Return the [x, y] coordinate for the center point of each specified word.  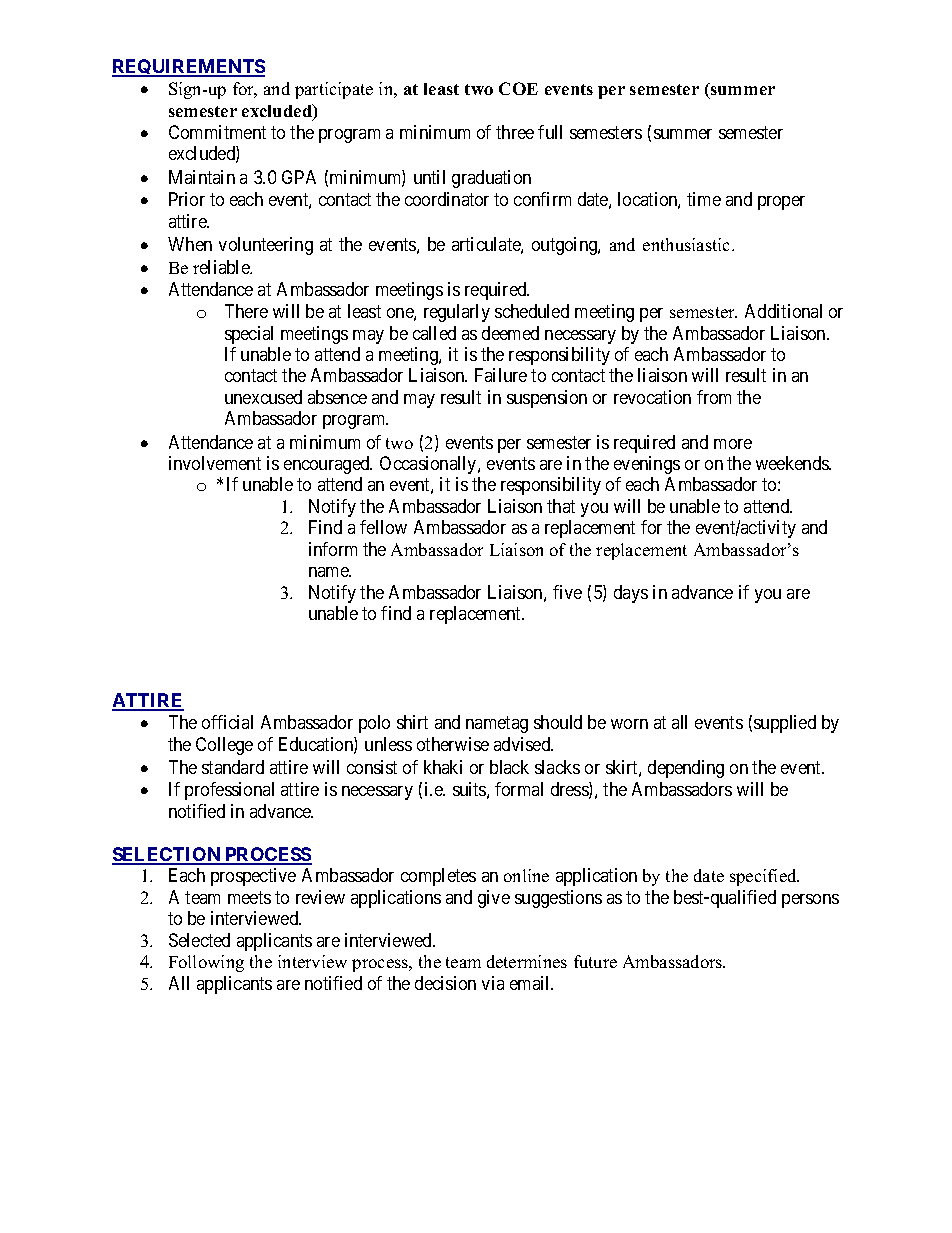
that [561, 506]
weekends [793, 463]
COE [518, 88]
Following [206, 963]
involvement [215, 463]
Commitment [217, 132]
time [704, 199]
